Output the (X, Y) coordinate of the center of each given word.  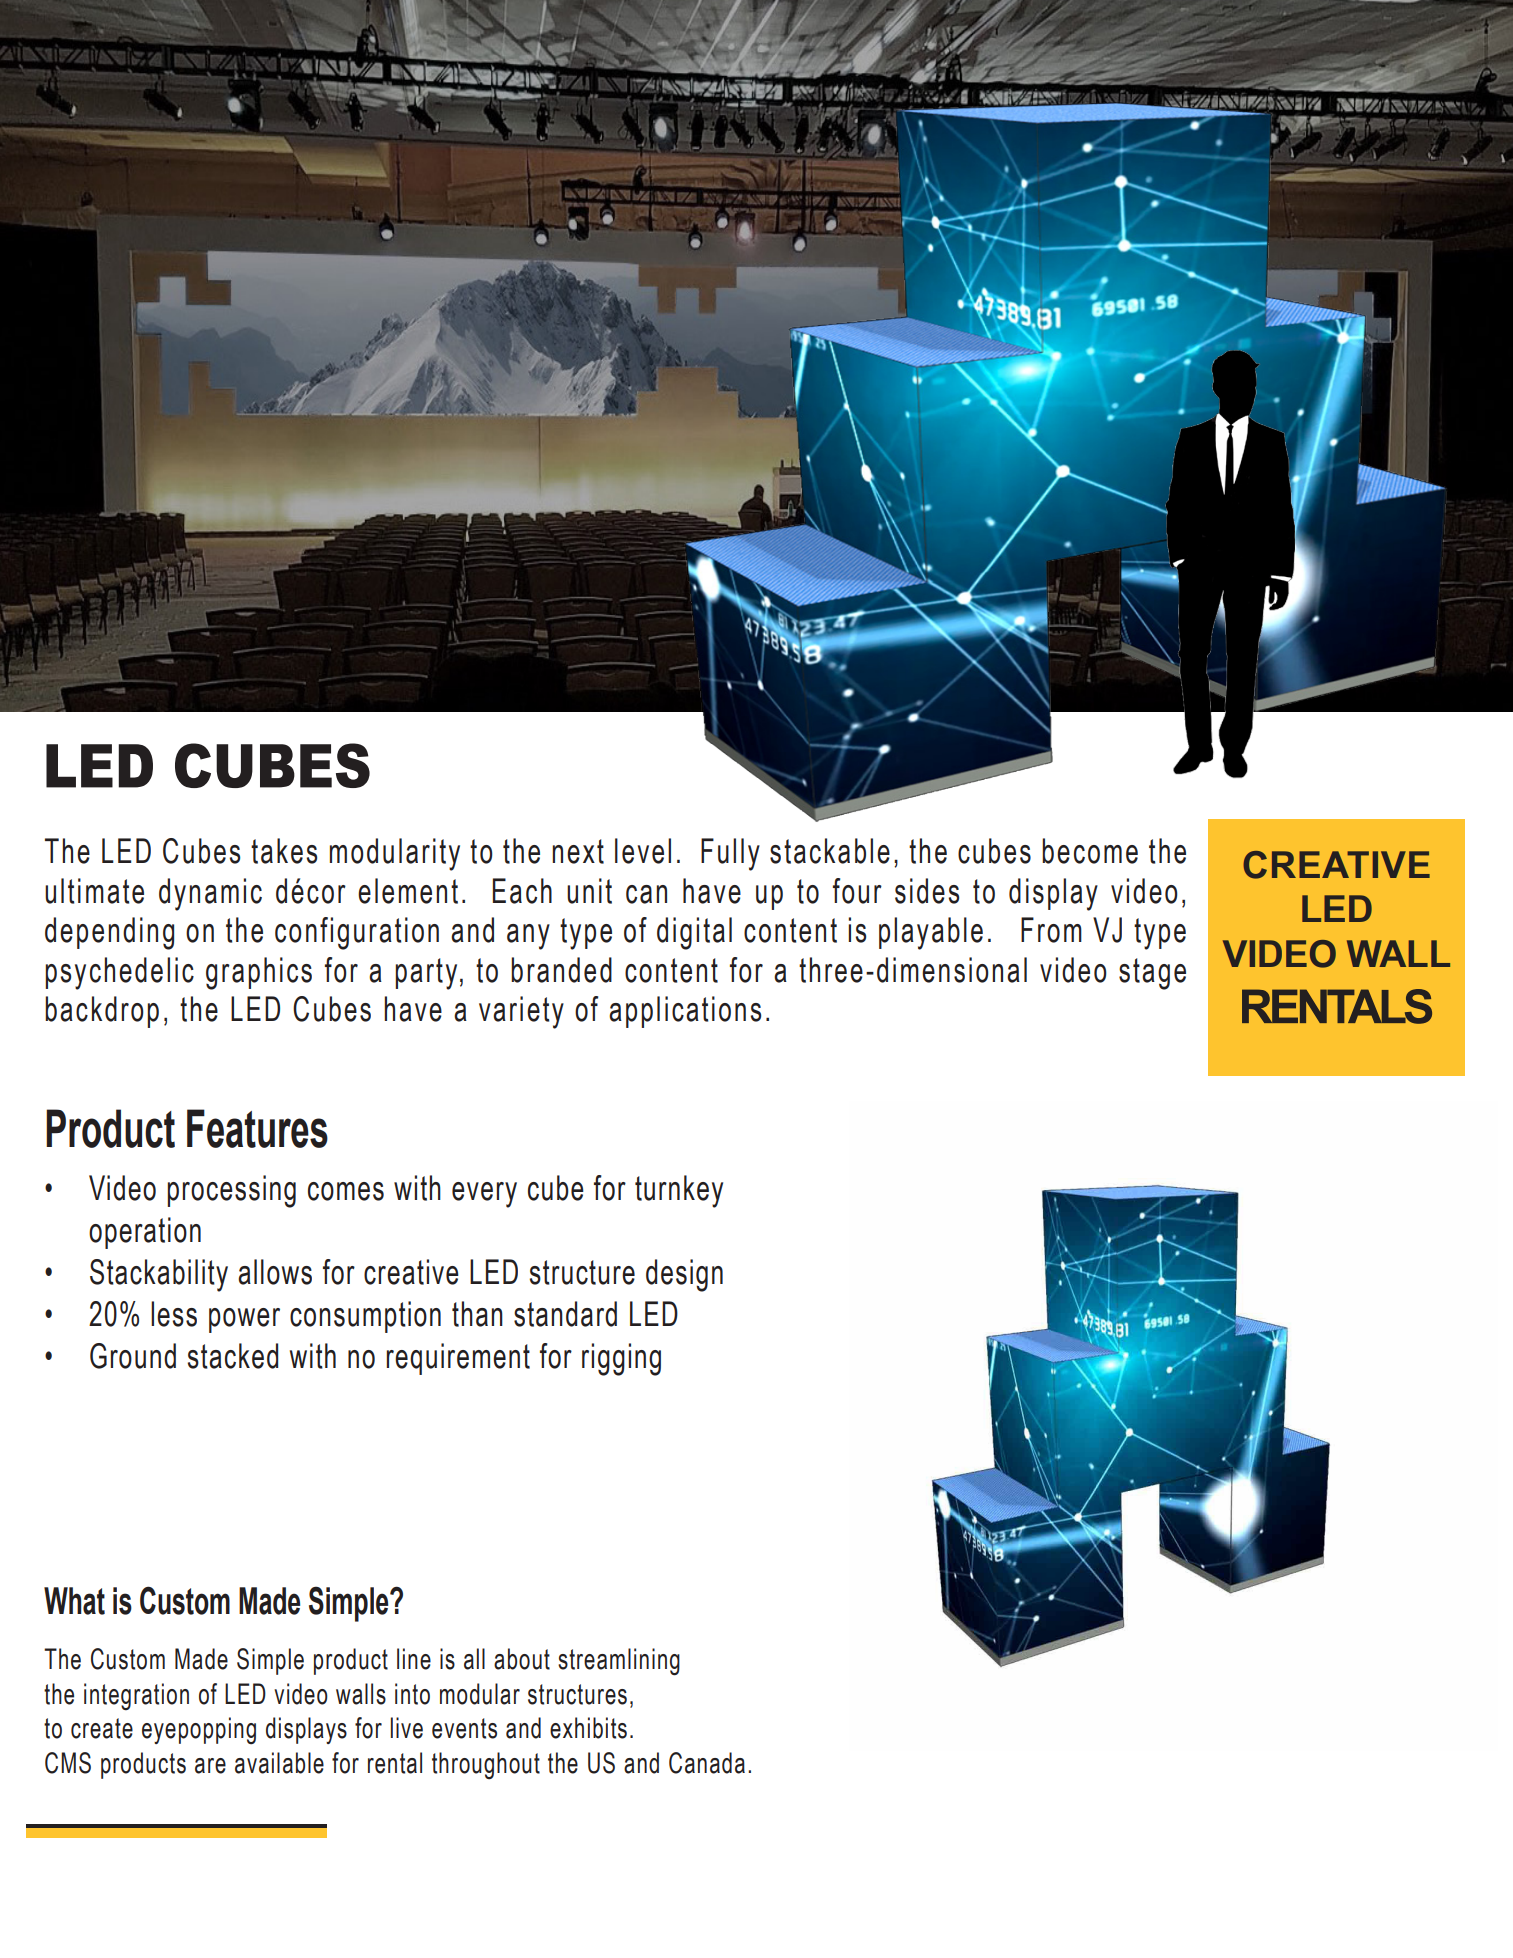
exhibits (588, 1728)
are (210, 1766)
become (1090, 851)
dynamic (210, 894)
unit (589, 891)
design (684, 1275)
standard (565, 1314)
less (174, 1314)
